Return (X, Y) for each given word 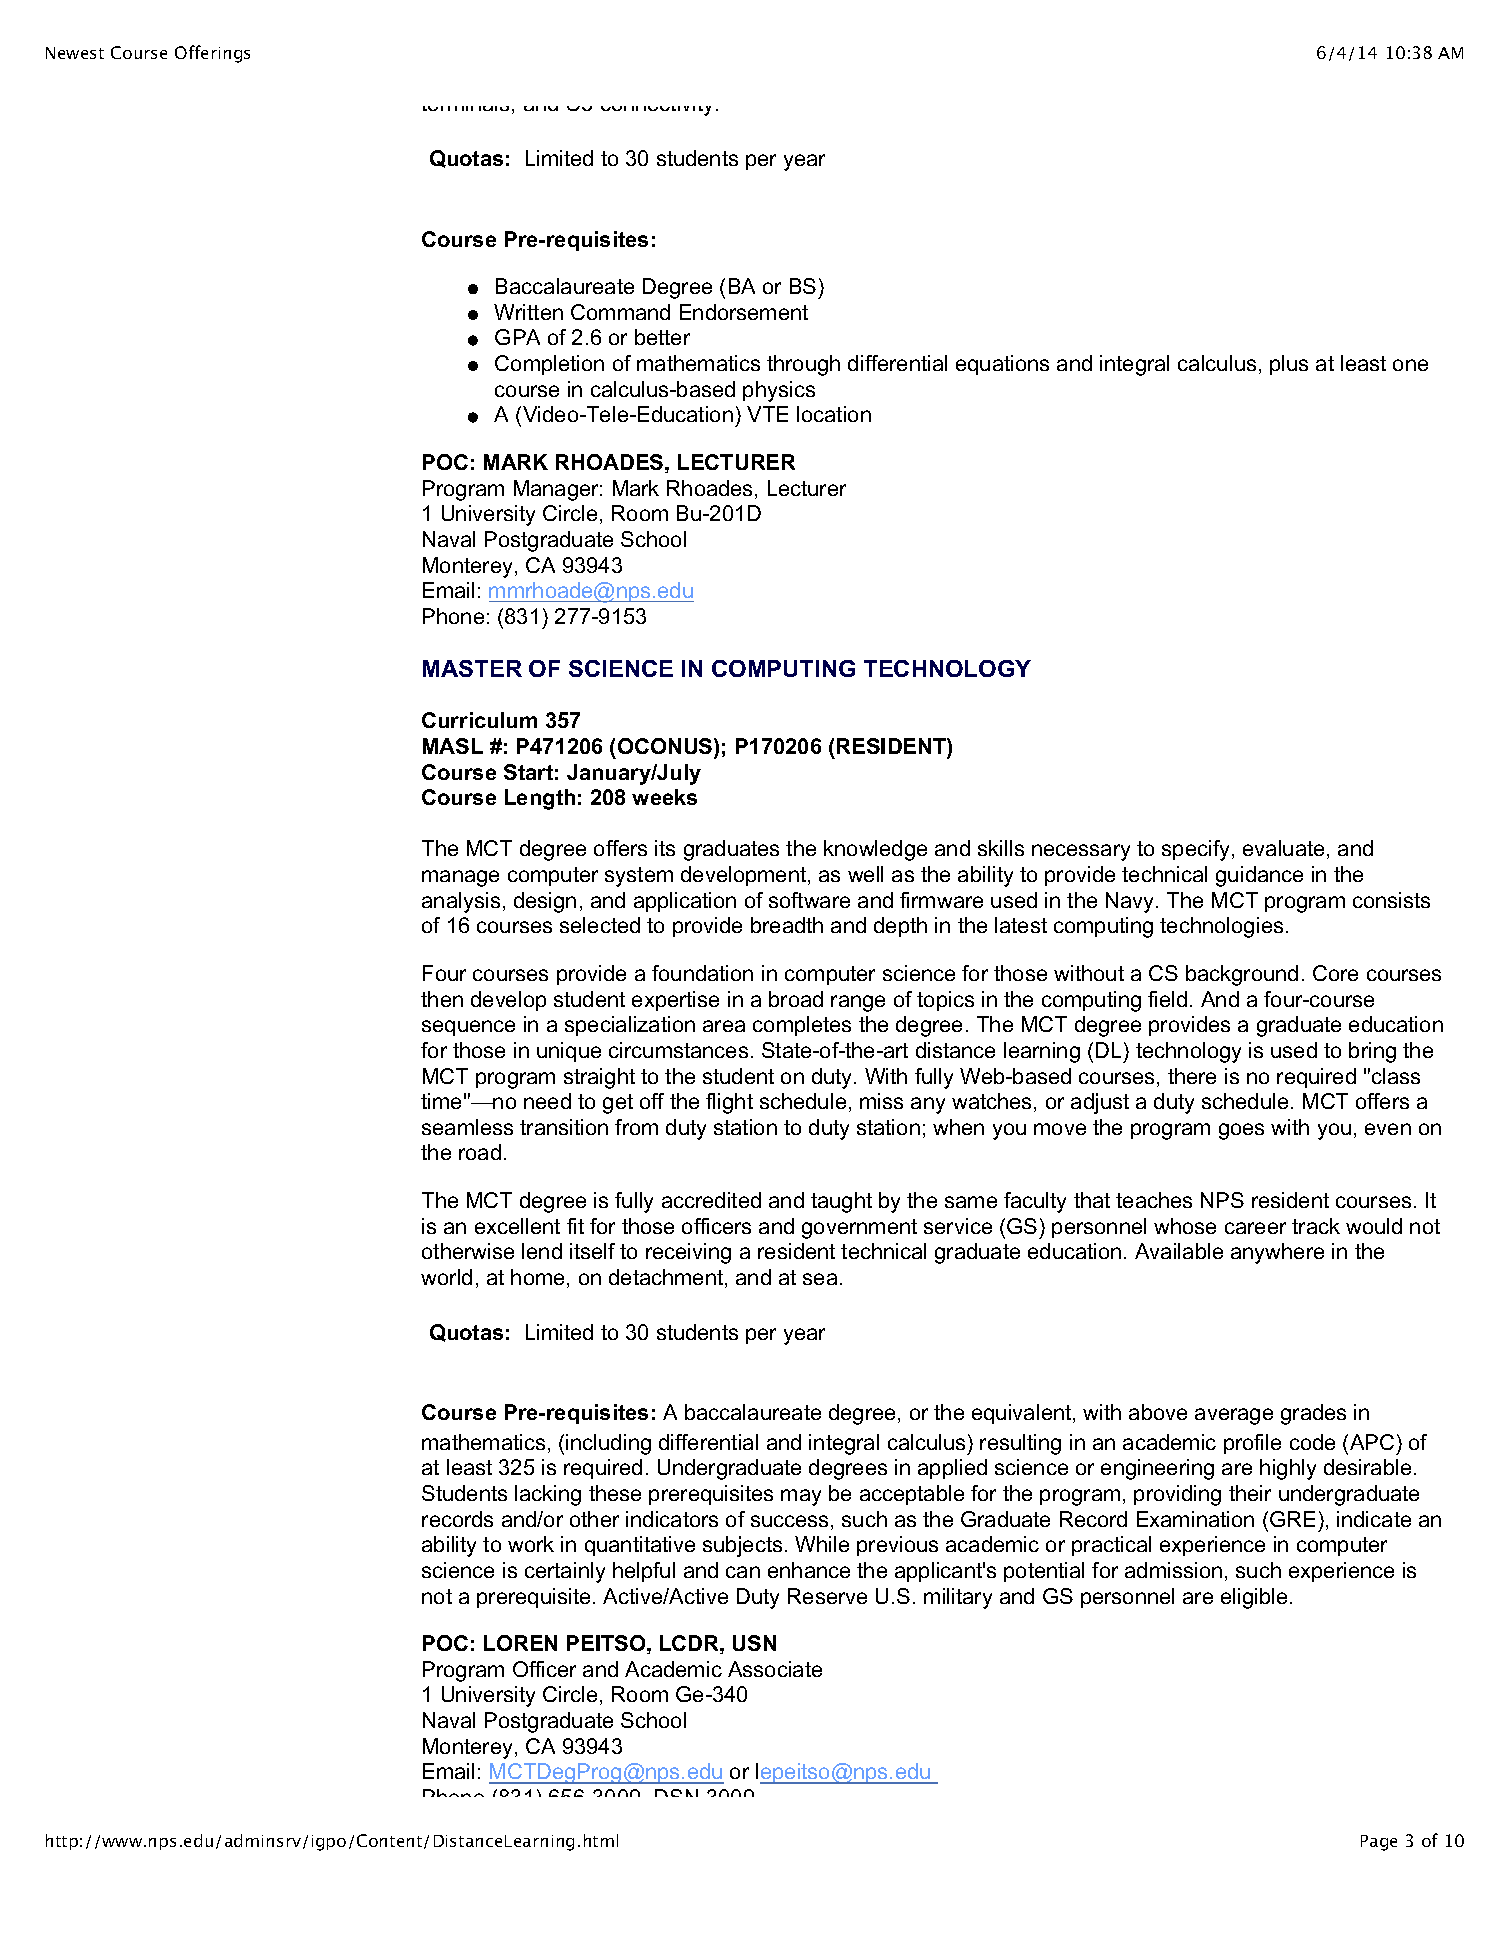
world (446, 1277)
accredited (711, 1200)
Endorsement (744, 312)
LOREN (520, 1643)
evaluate (1283, 848)
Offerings (212, 54)
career (1255, 1228)
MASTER (472, 668)
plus (1289, 365)
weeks (664, 797)
